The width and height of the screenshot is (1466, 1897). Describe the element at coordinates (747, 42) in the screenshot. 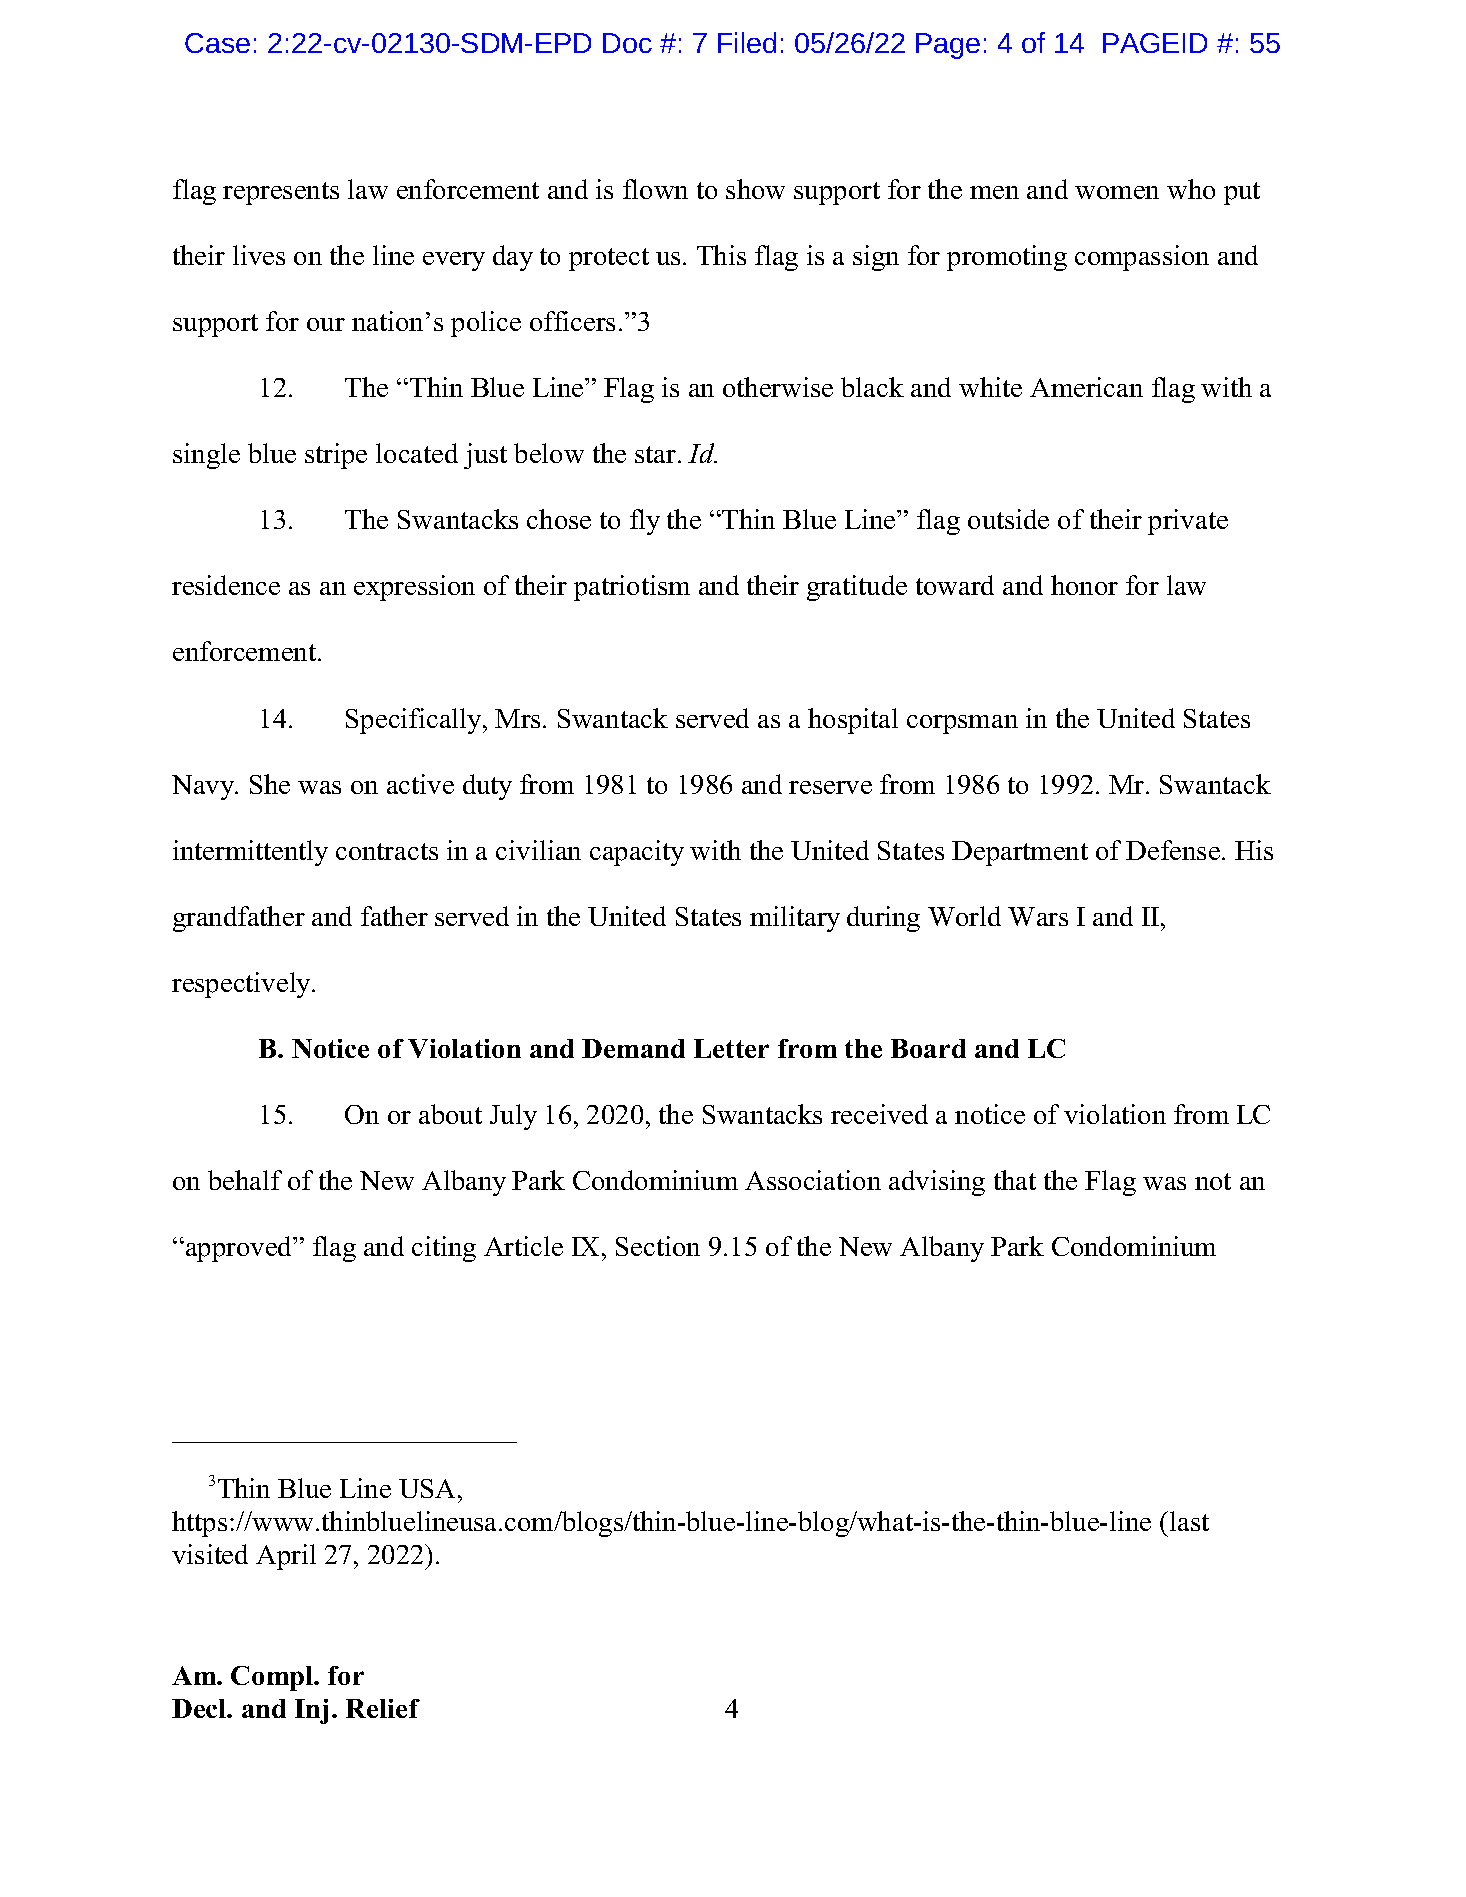

I see `Filed` at that location.
